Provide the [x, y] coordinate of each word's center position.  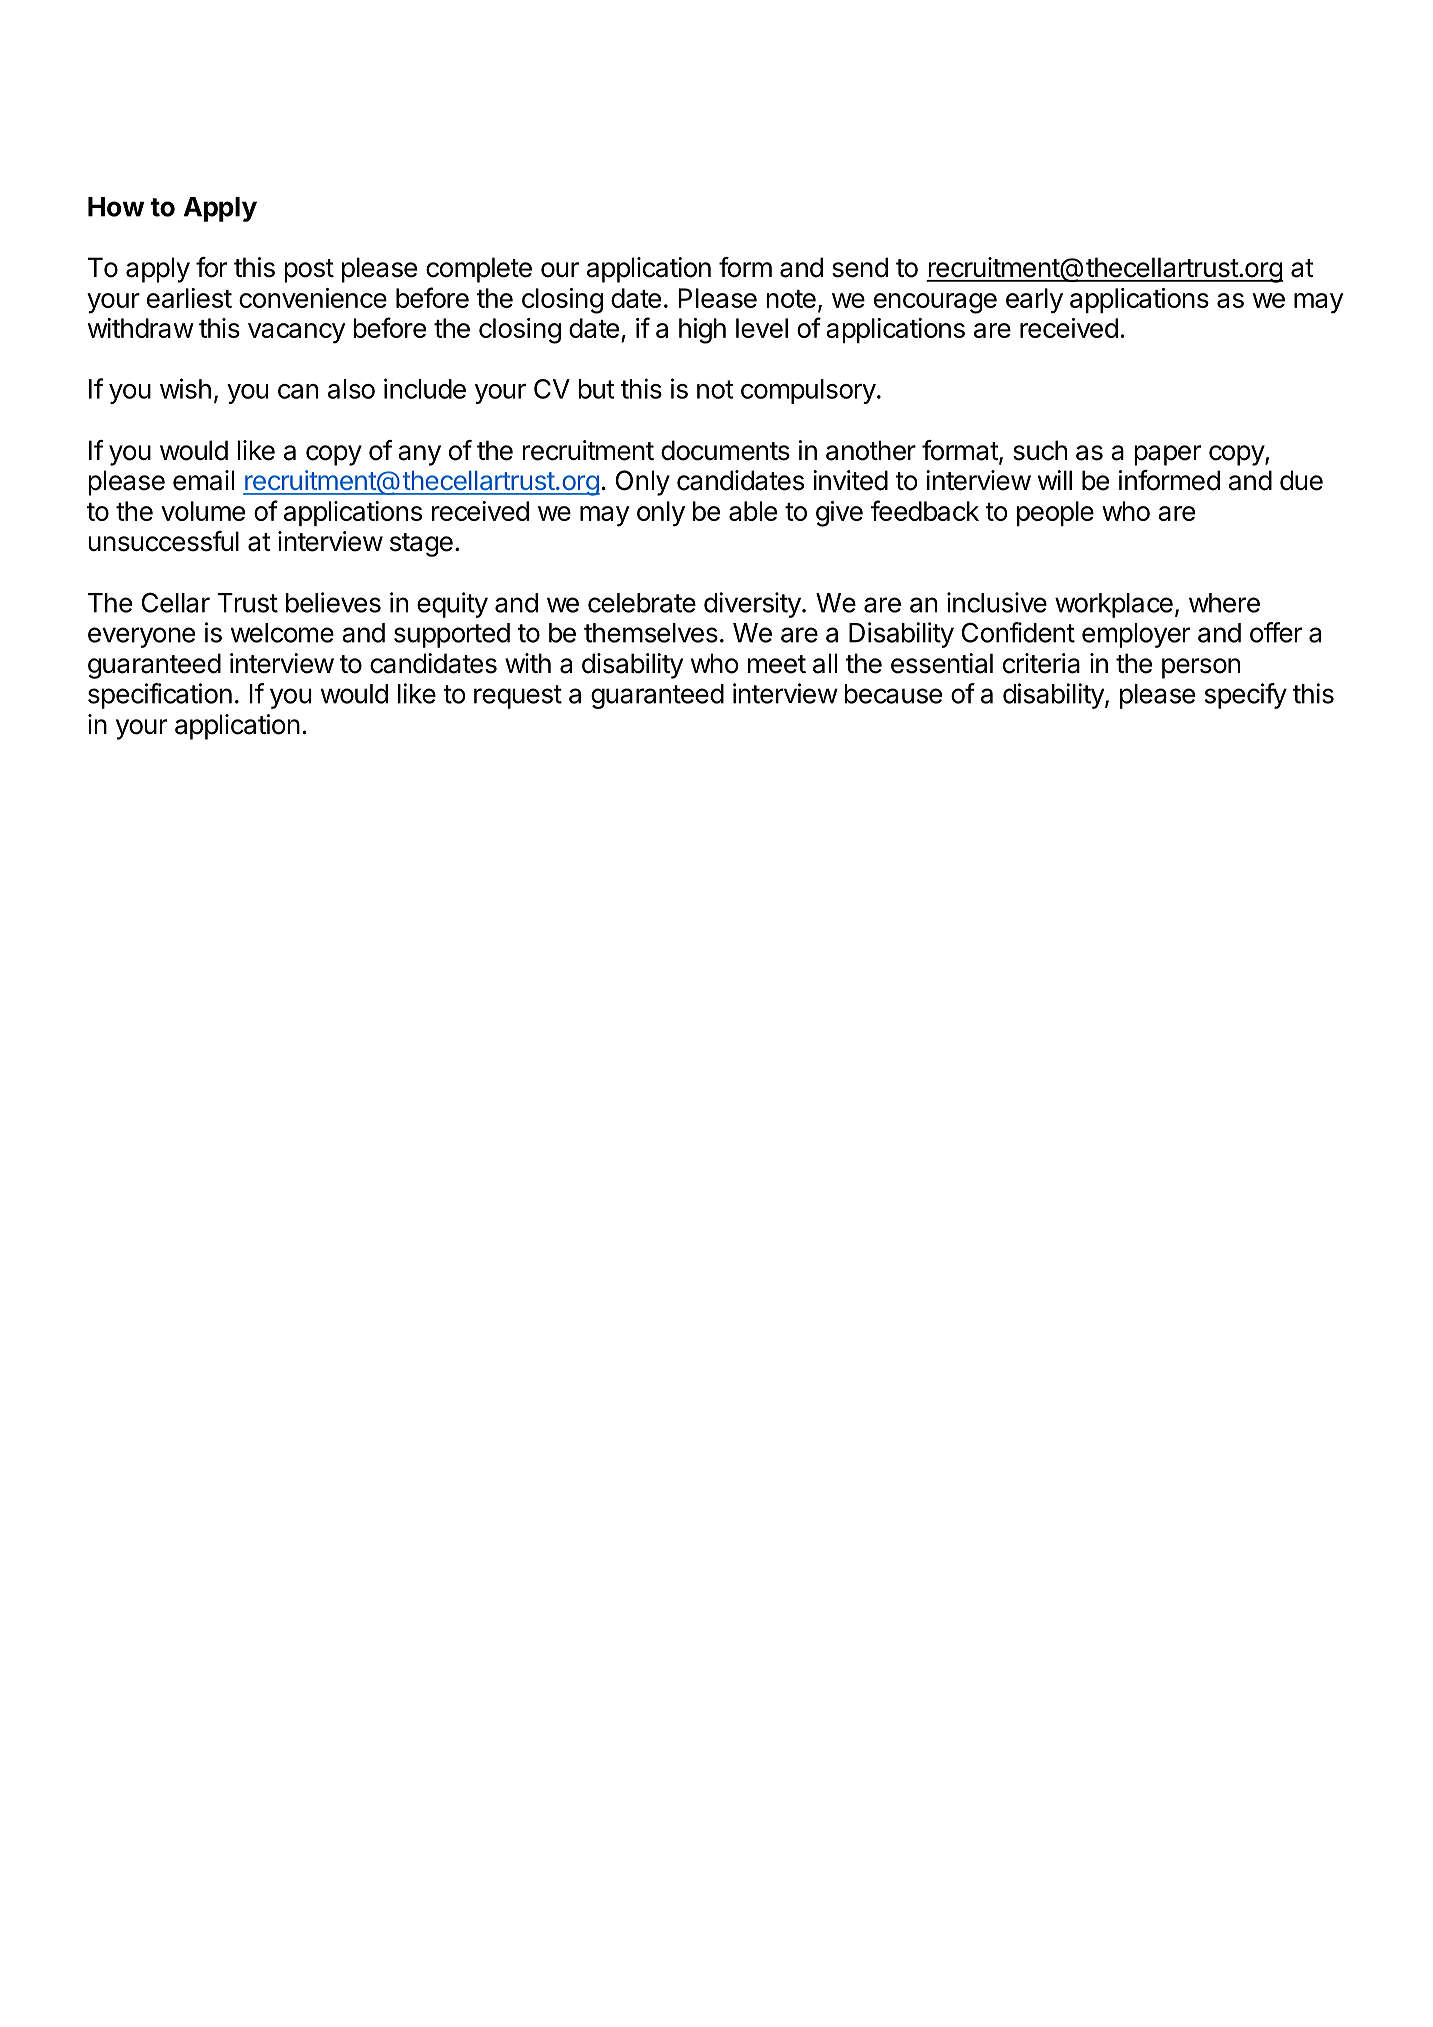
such [1040, 450]
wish [185, 388]
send [860, 267]
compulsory [808, 391]
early [1034, 301]
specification [160, 696]
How [116, 207]
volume [203, 511]
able [753, 511]
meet [777, 664]
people [1055, 513]
